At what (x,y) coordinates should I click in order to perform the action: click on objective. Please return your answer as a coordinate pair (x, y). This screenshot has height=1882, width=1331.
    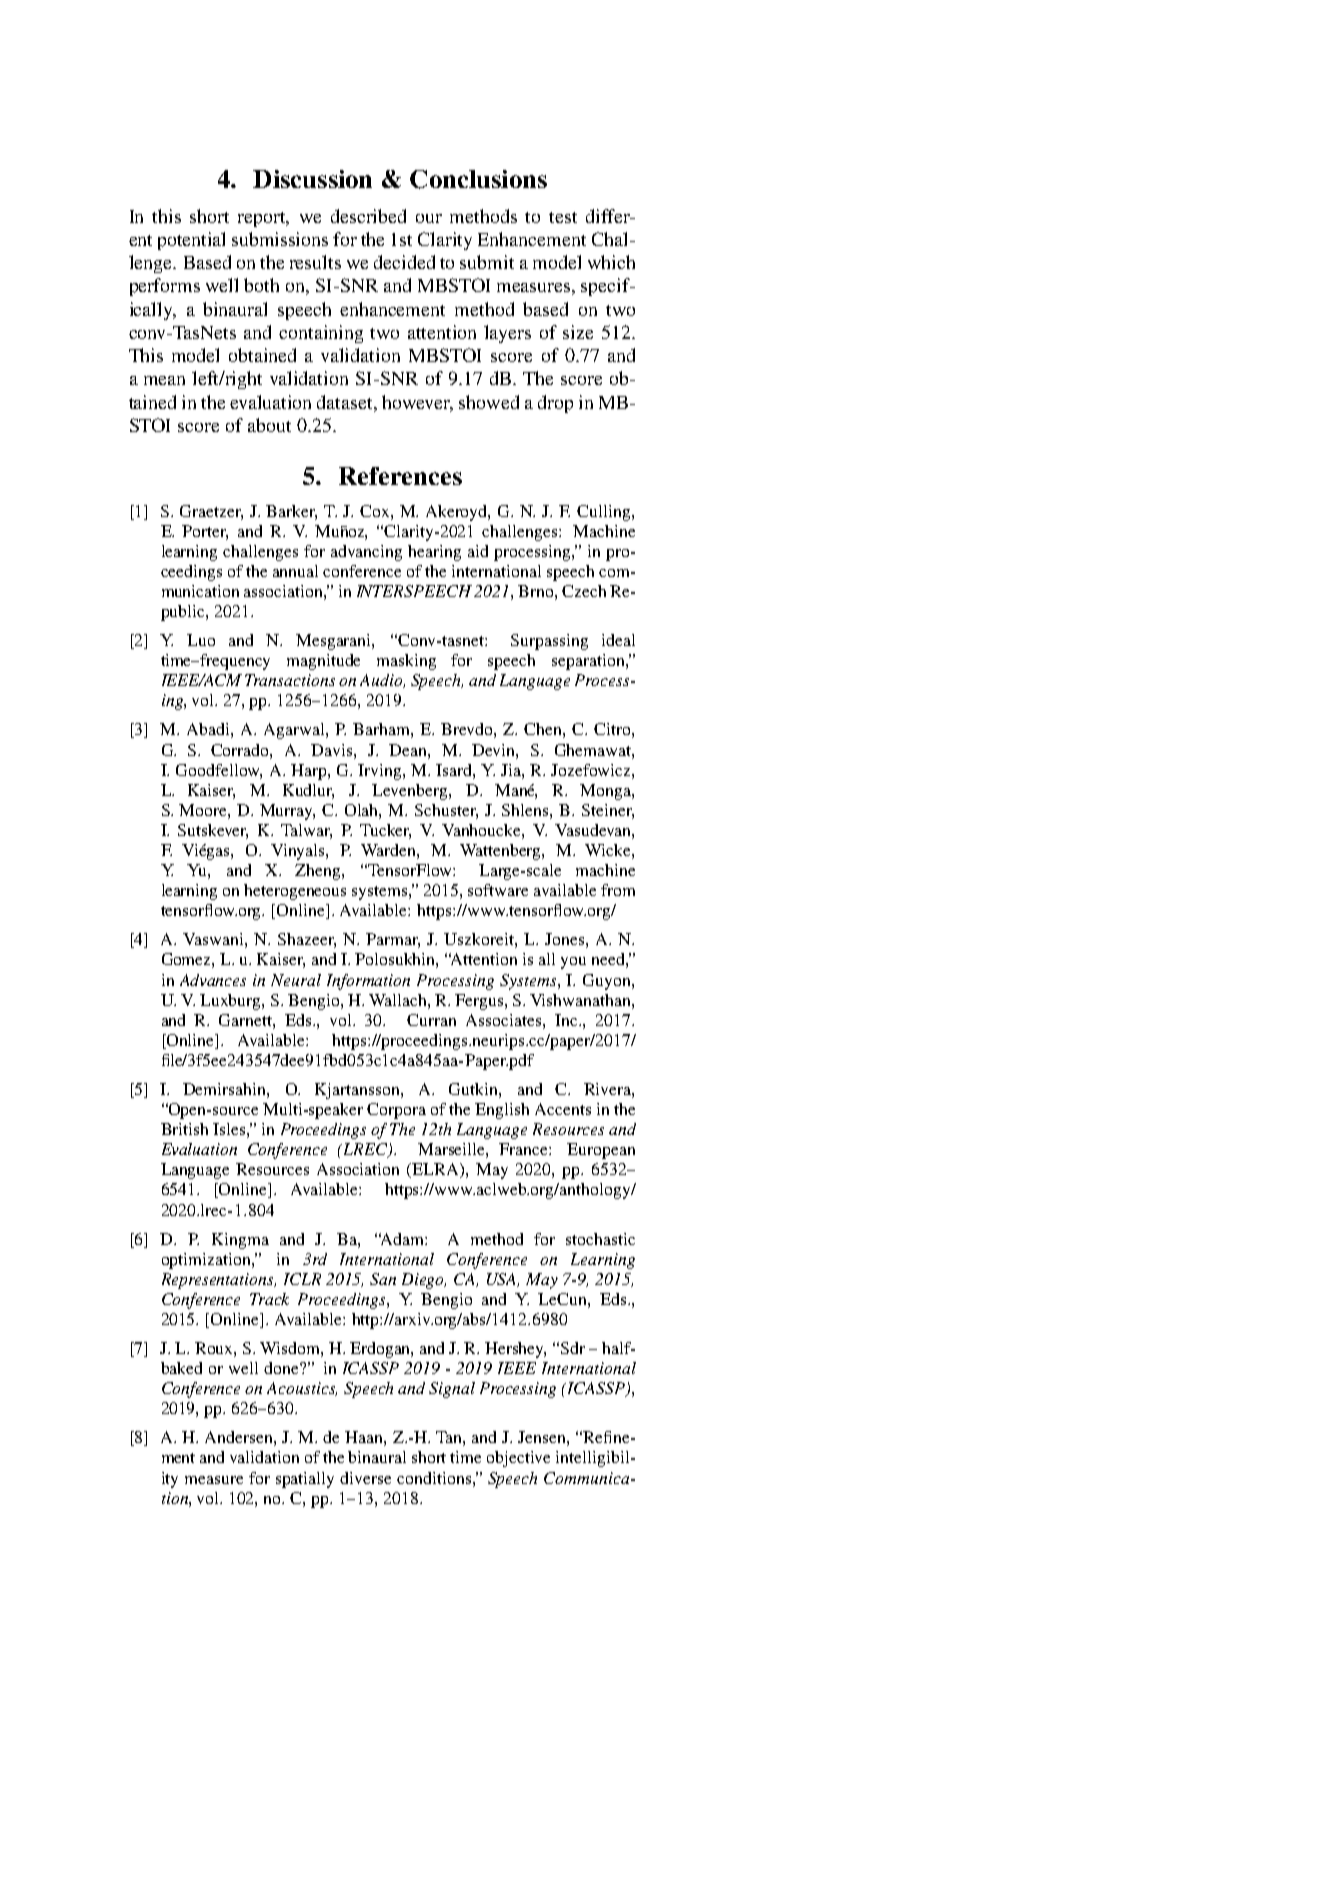
    Looking at the image, I should click on (518, 1459).
